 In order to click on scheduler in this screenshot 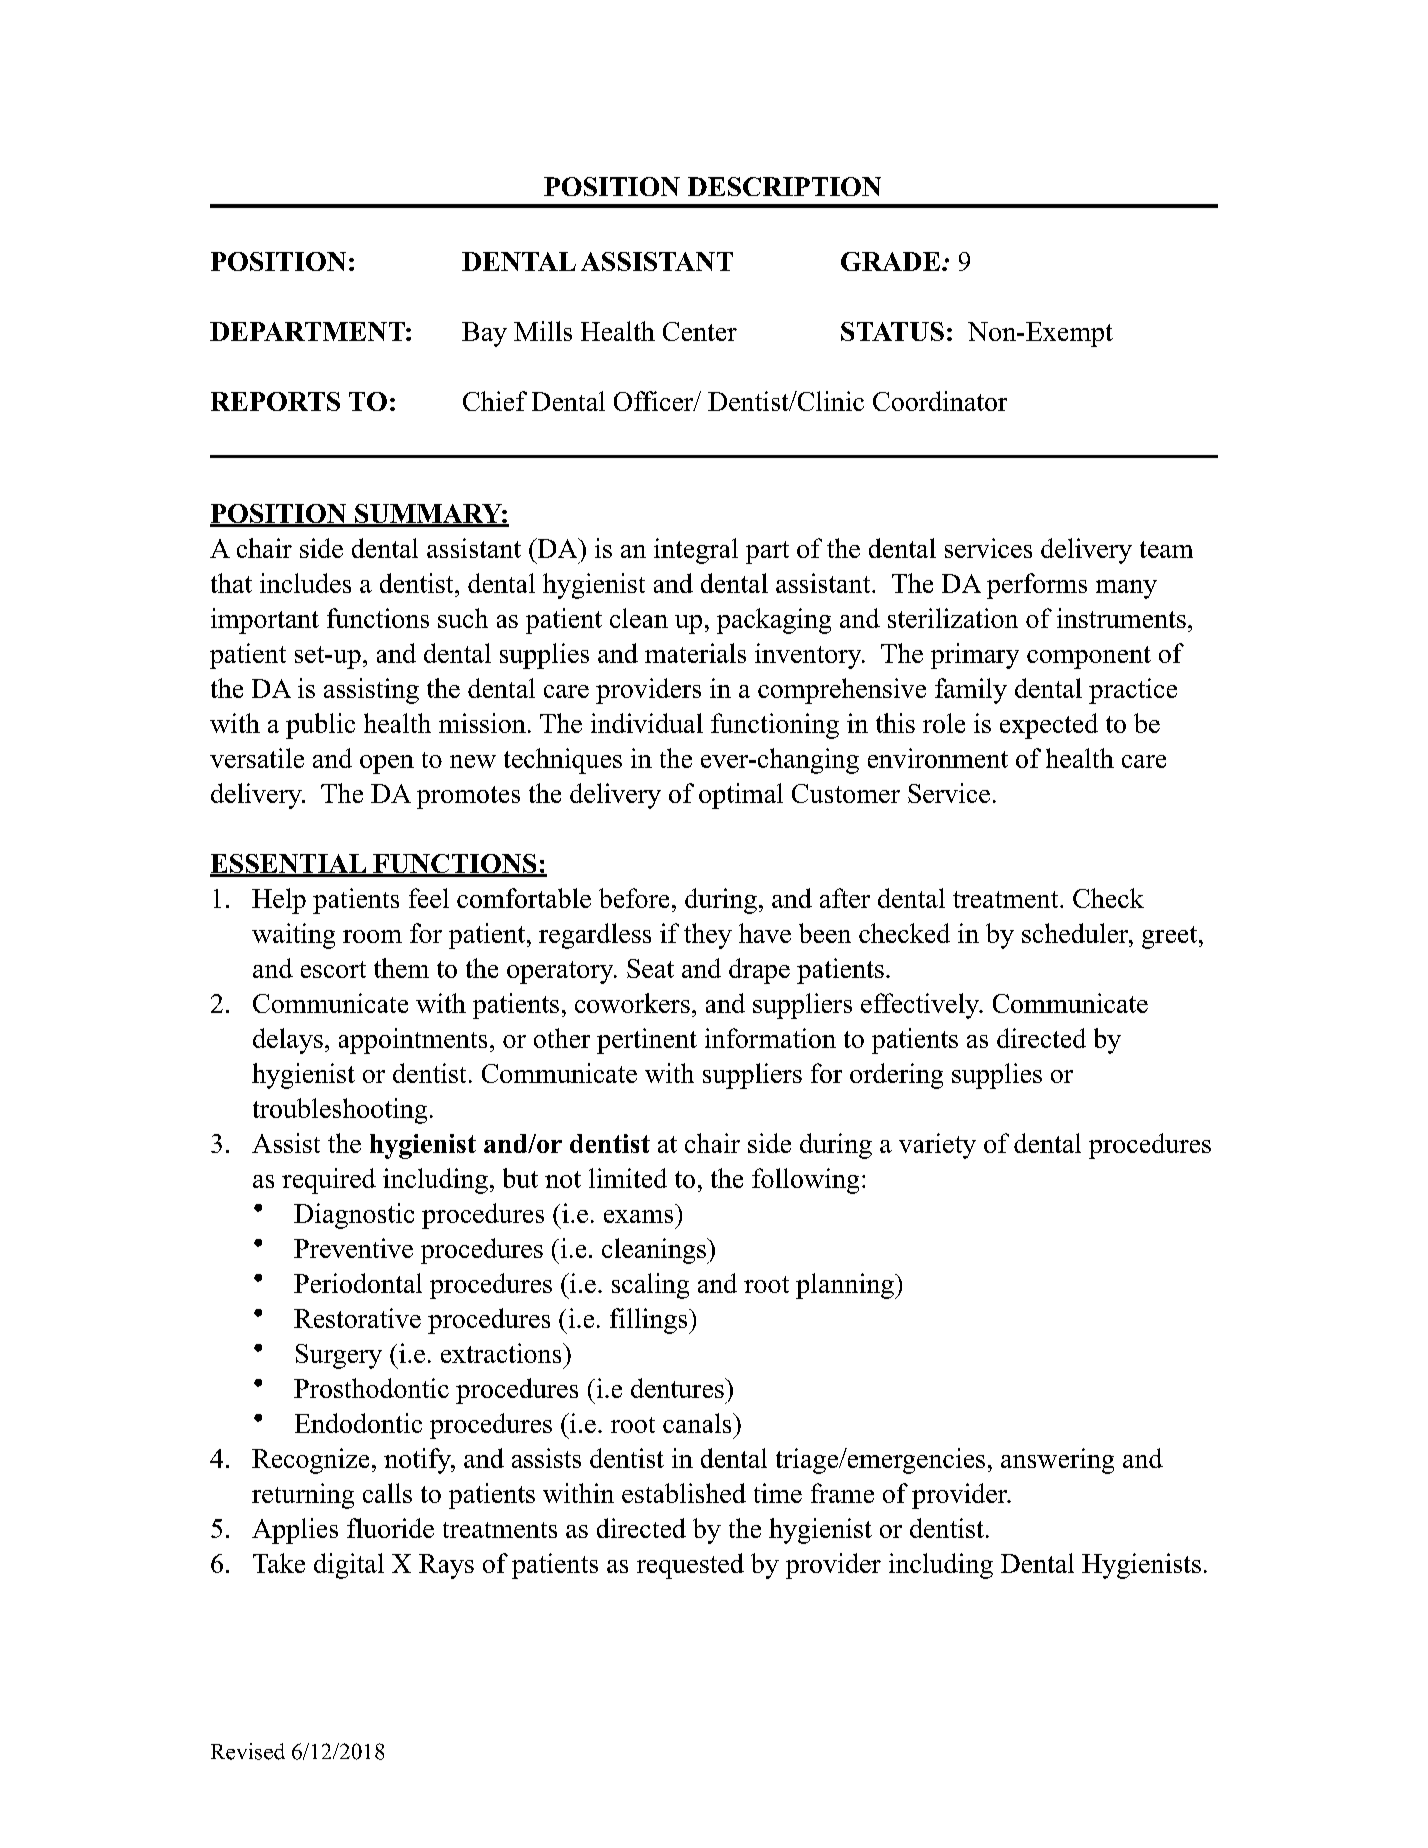, I will do `click(1076, 933)`.
